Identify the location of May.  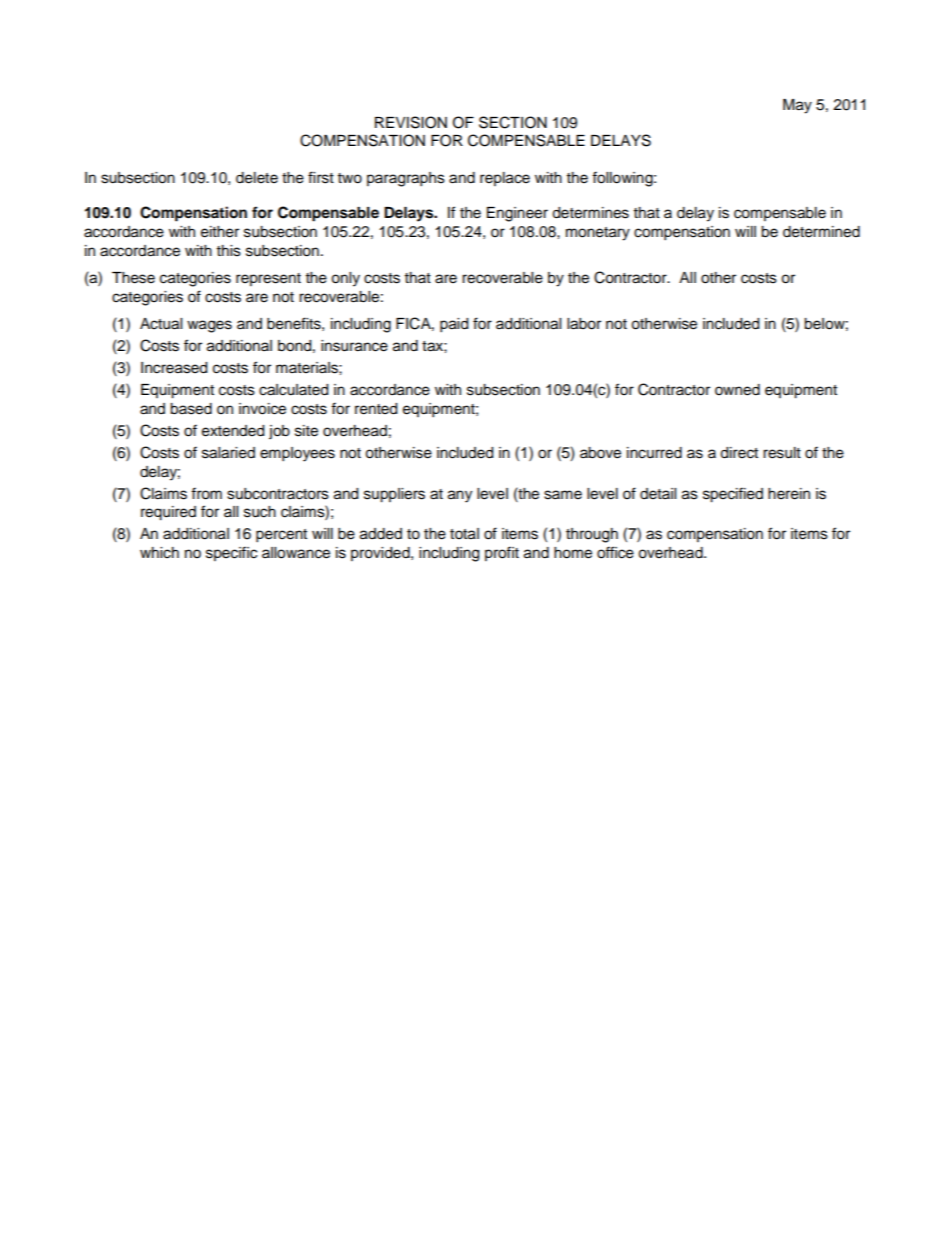
(797, 106).
